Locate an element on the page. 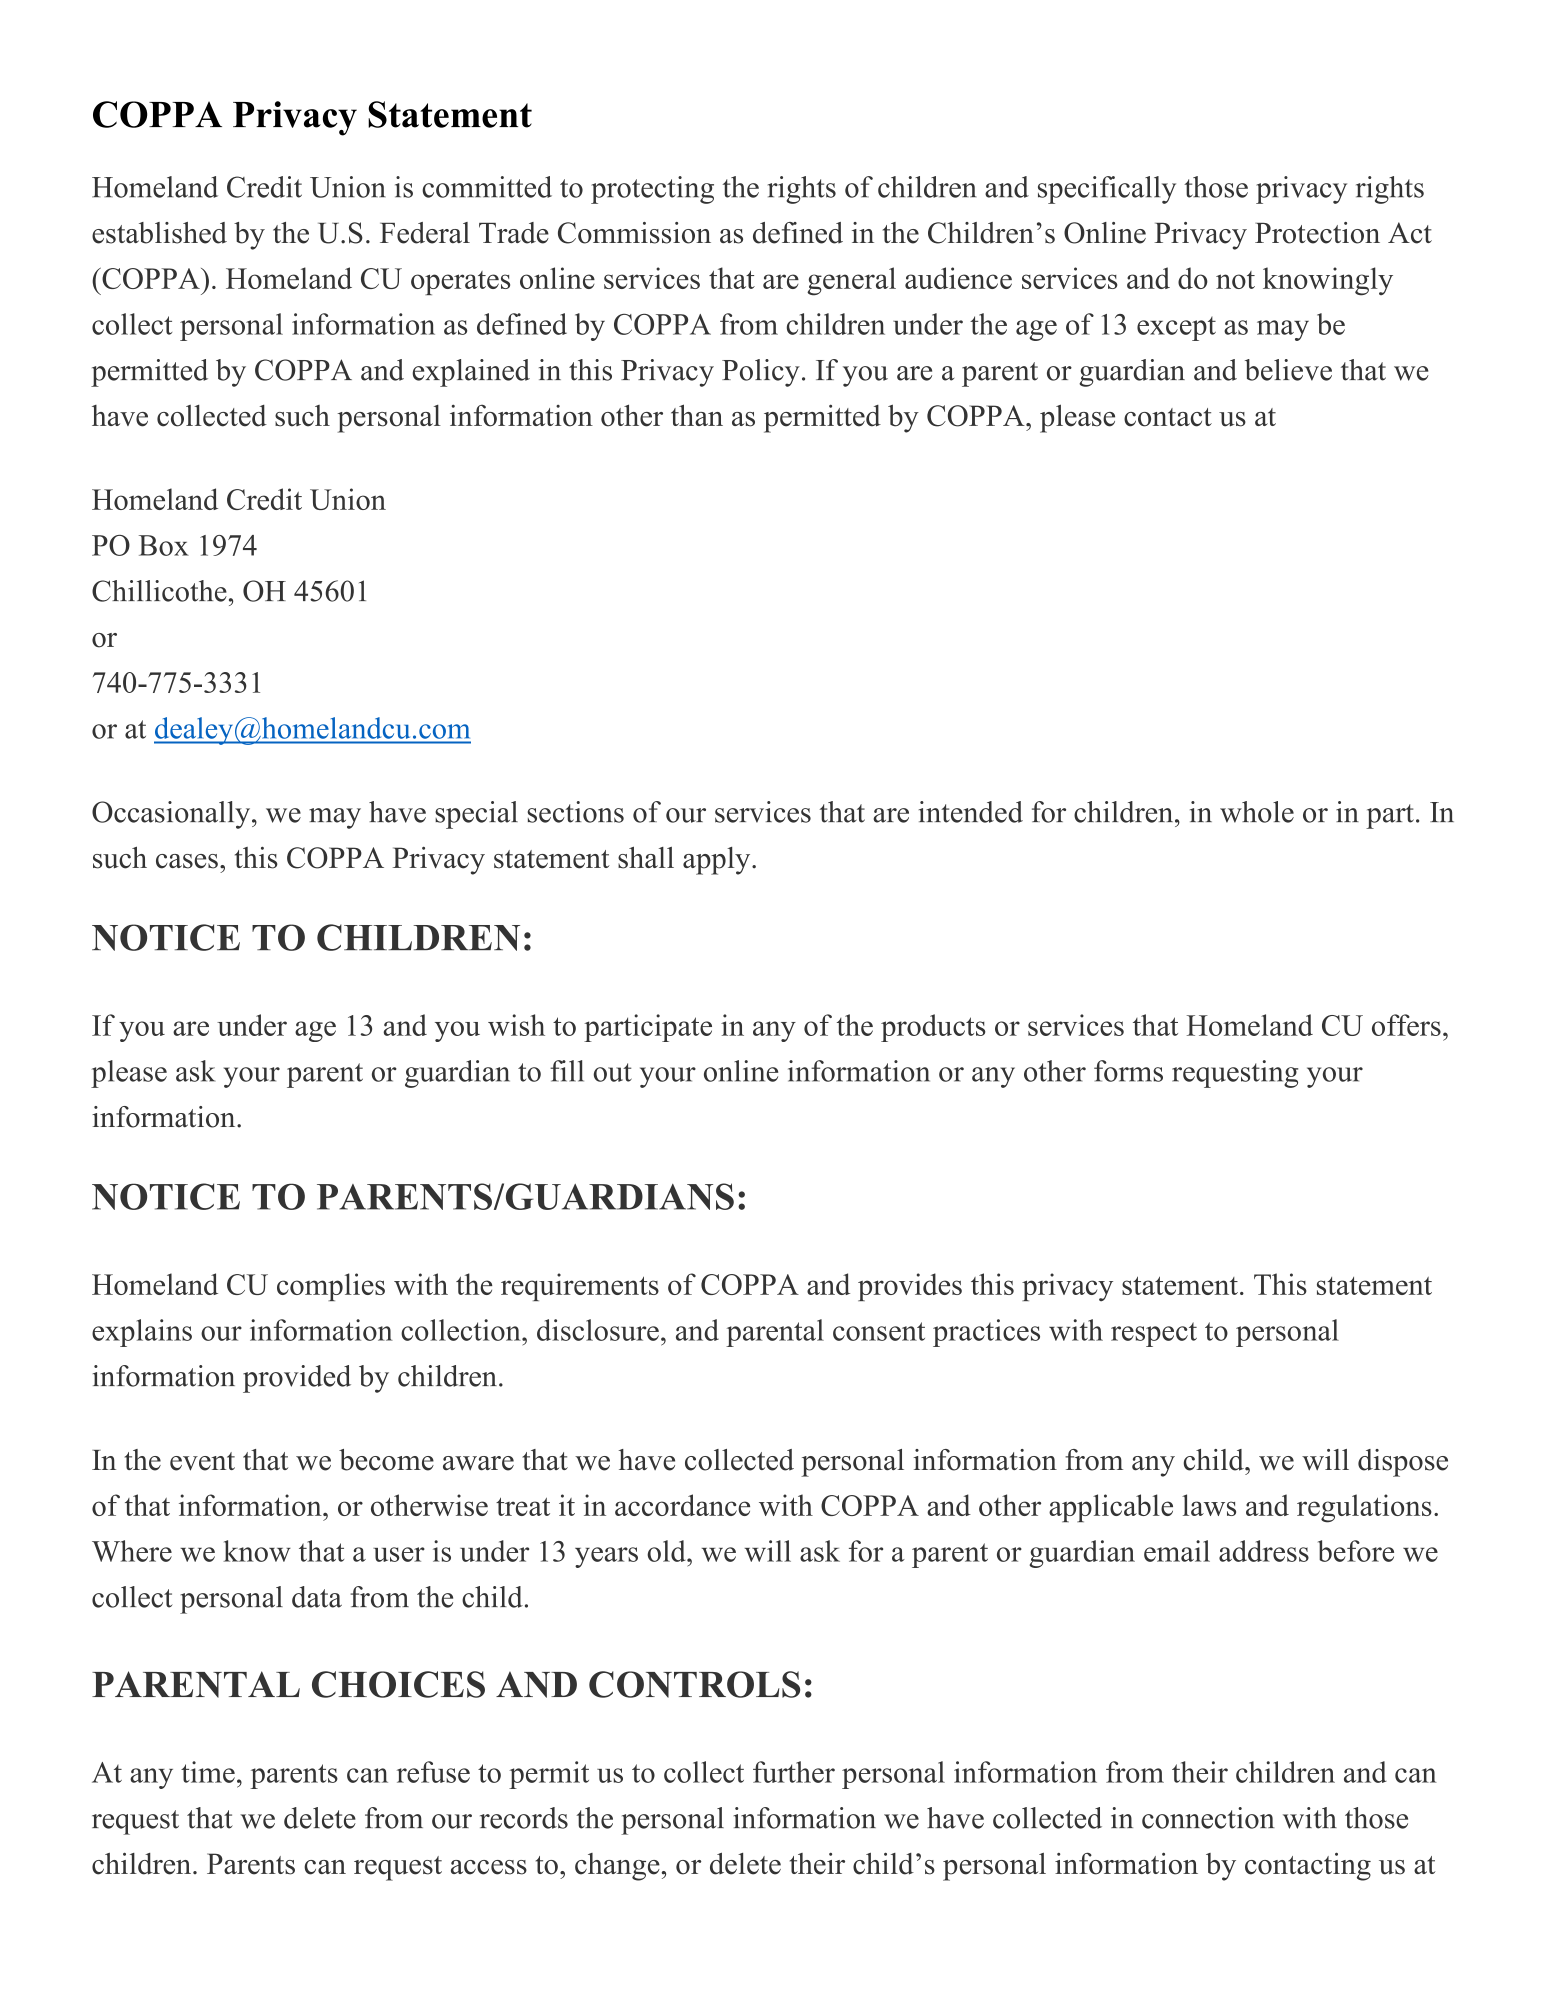 This page has width=1555, height=2012. wish is located at coordinates (516, 1025).
